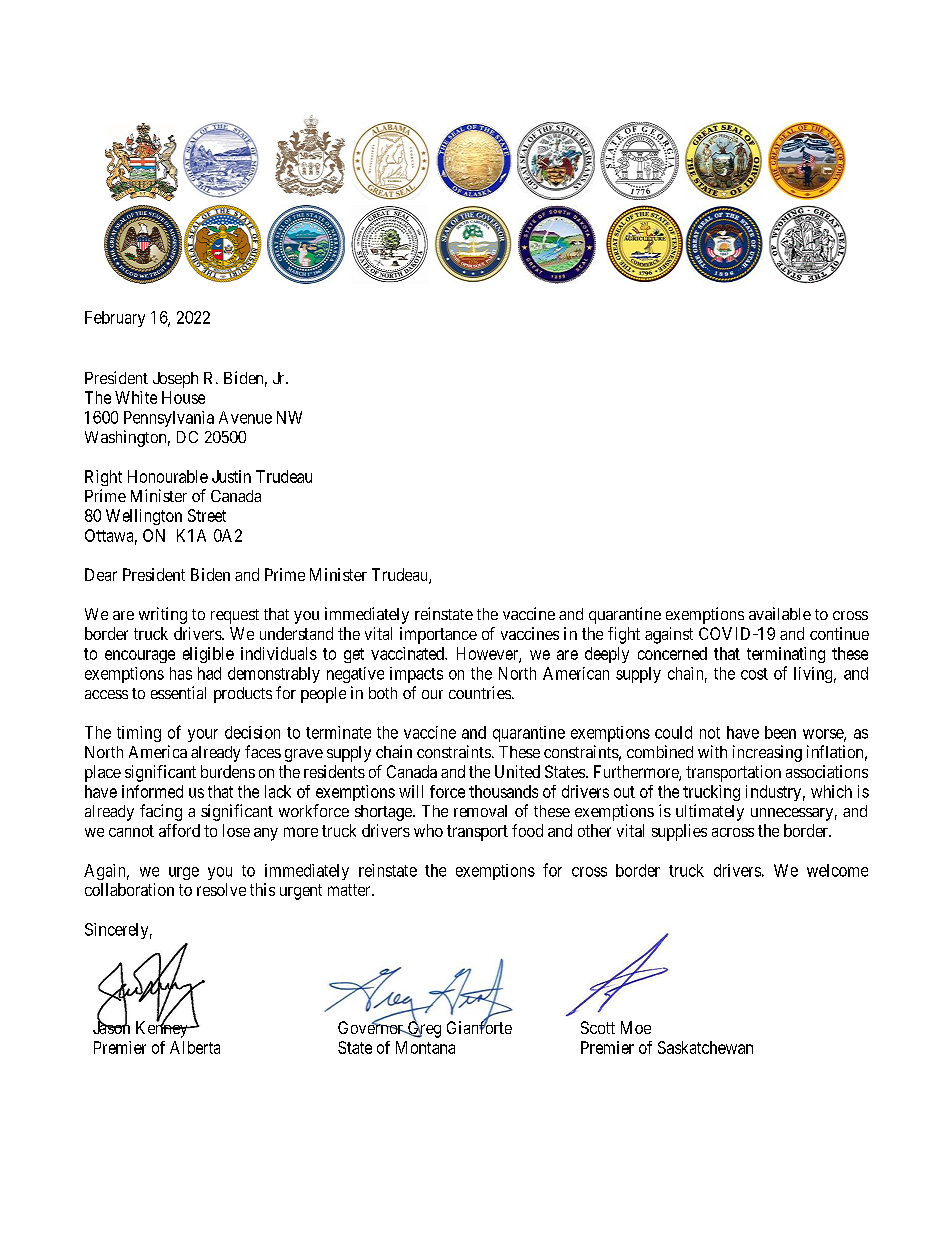  Describe the element at coordinates (780, 613) in the screenshot. I see `available` at that location.
